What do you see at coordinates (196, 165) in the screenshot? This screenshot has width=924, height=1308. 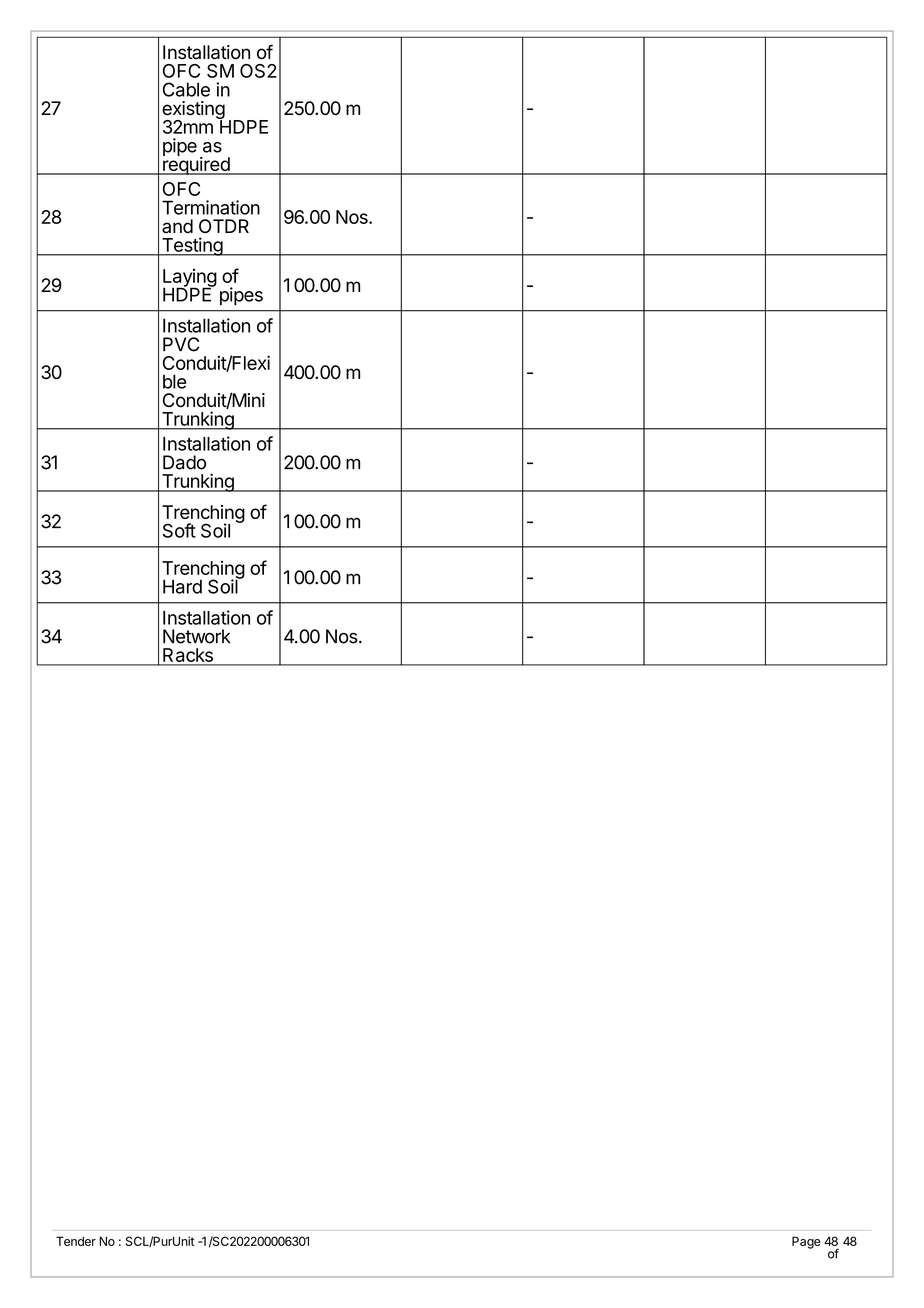 I see `required` at bounding box center [196, 165].
